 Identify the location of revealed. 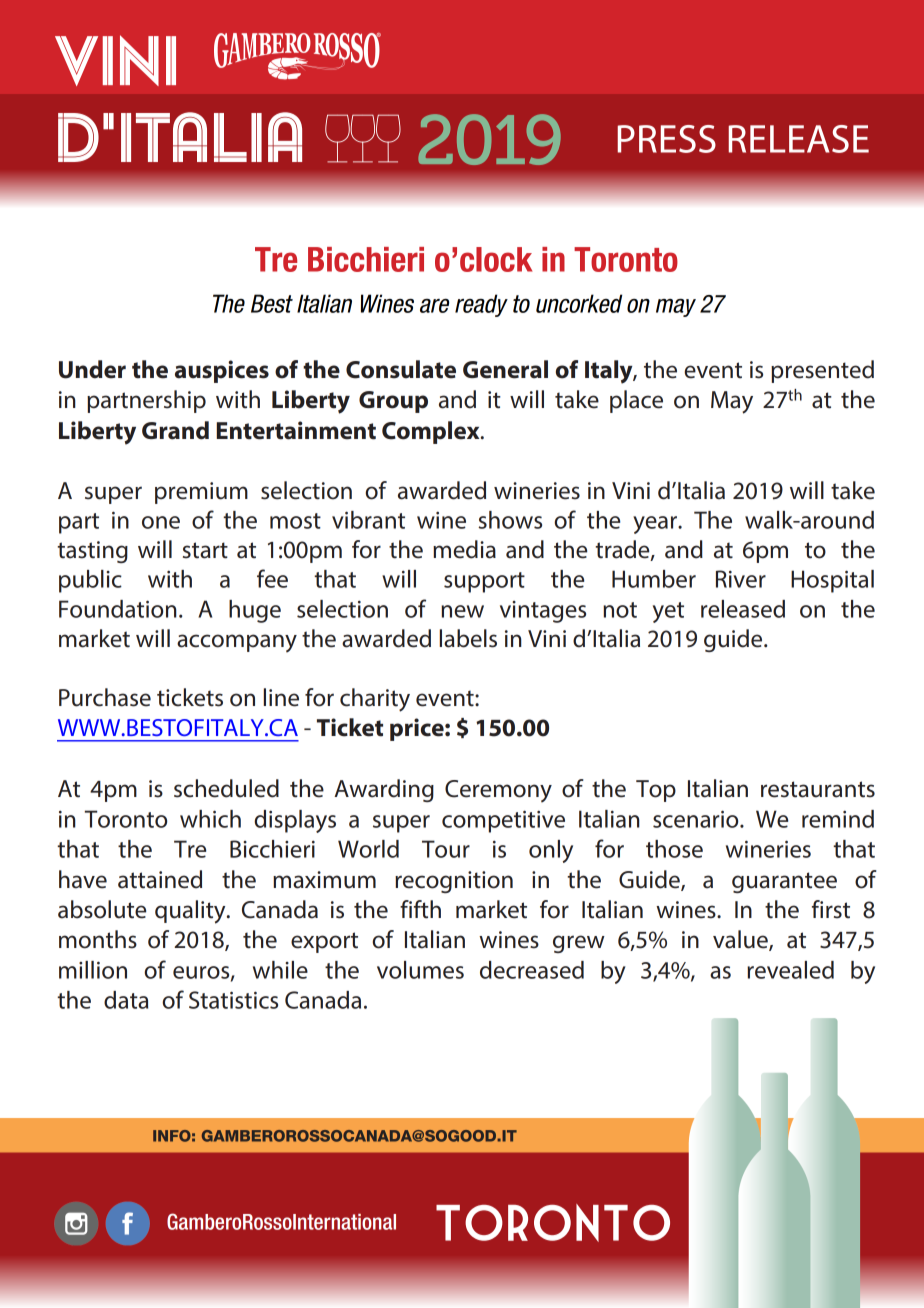
(790, 970).
